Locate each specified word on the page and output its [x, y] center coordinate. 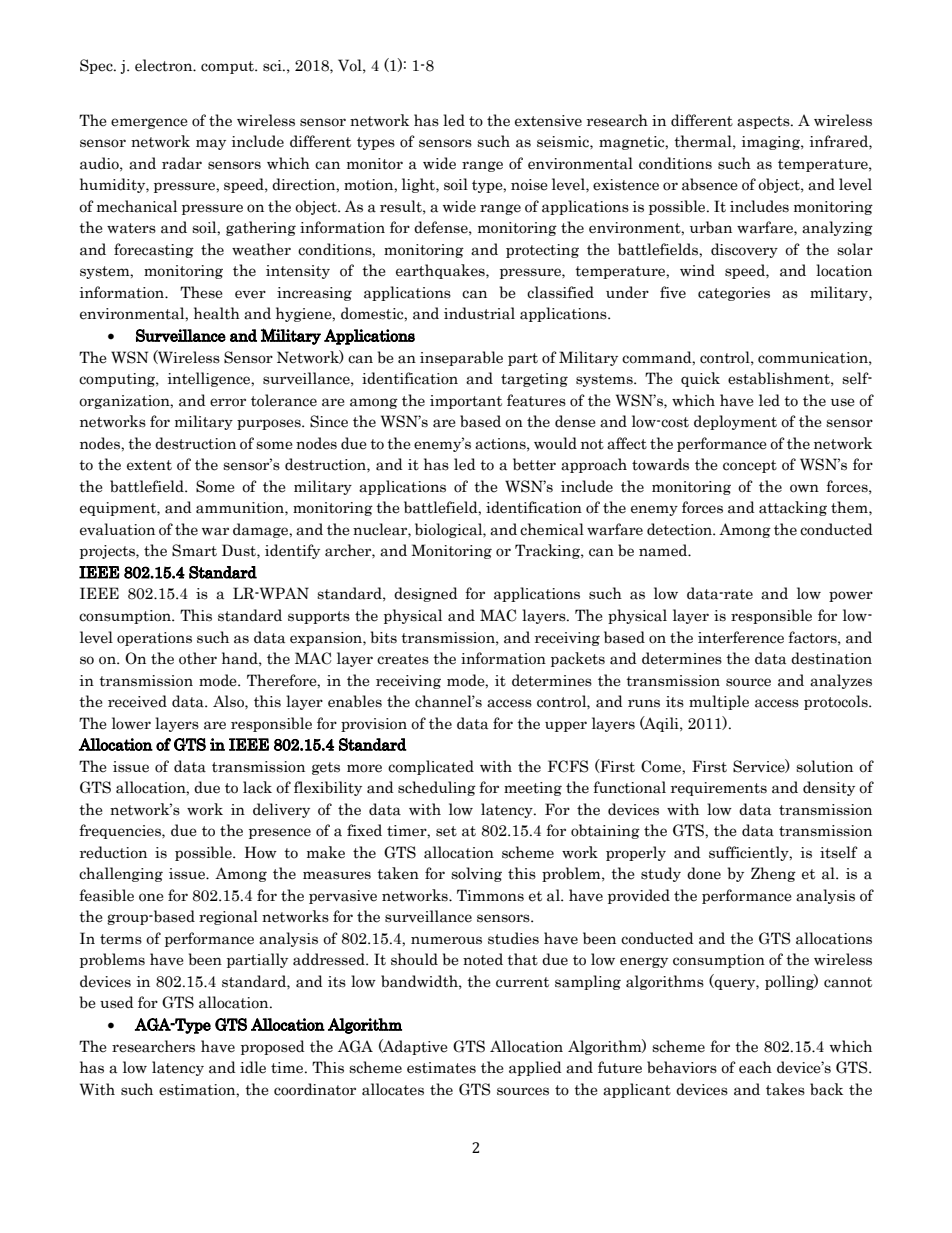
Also [229, 701]
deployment [735, 422]
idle [253, 1067]
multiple [719, 702]
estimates [441, 1068]
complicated [431, 767]
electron [165, 65]
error [228, 402]
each [755, 1067]
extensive [548, 121]
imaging [772, 143]
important [466, 402]
